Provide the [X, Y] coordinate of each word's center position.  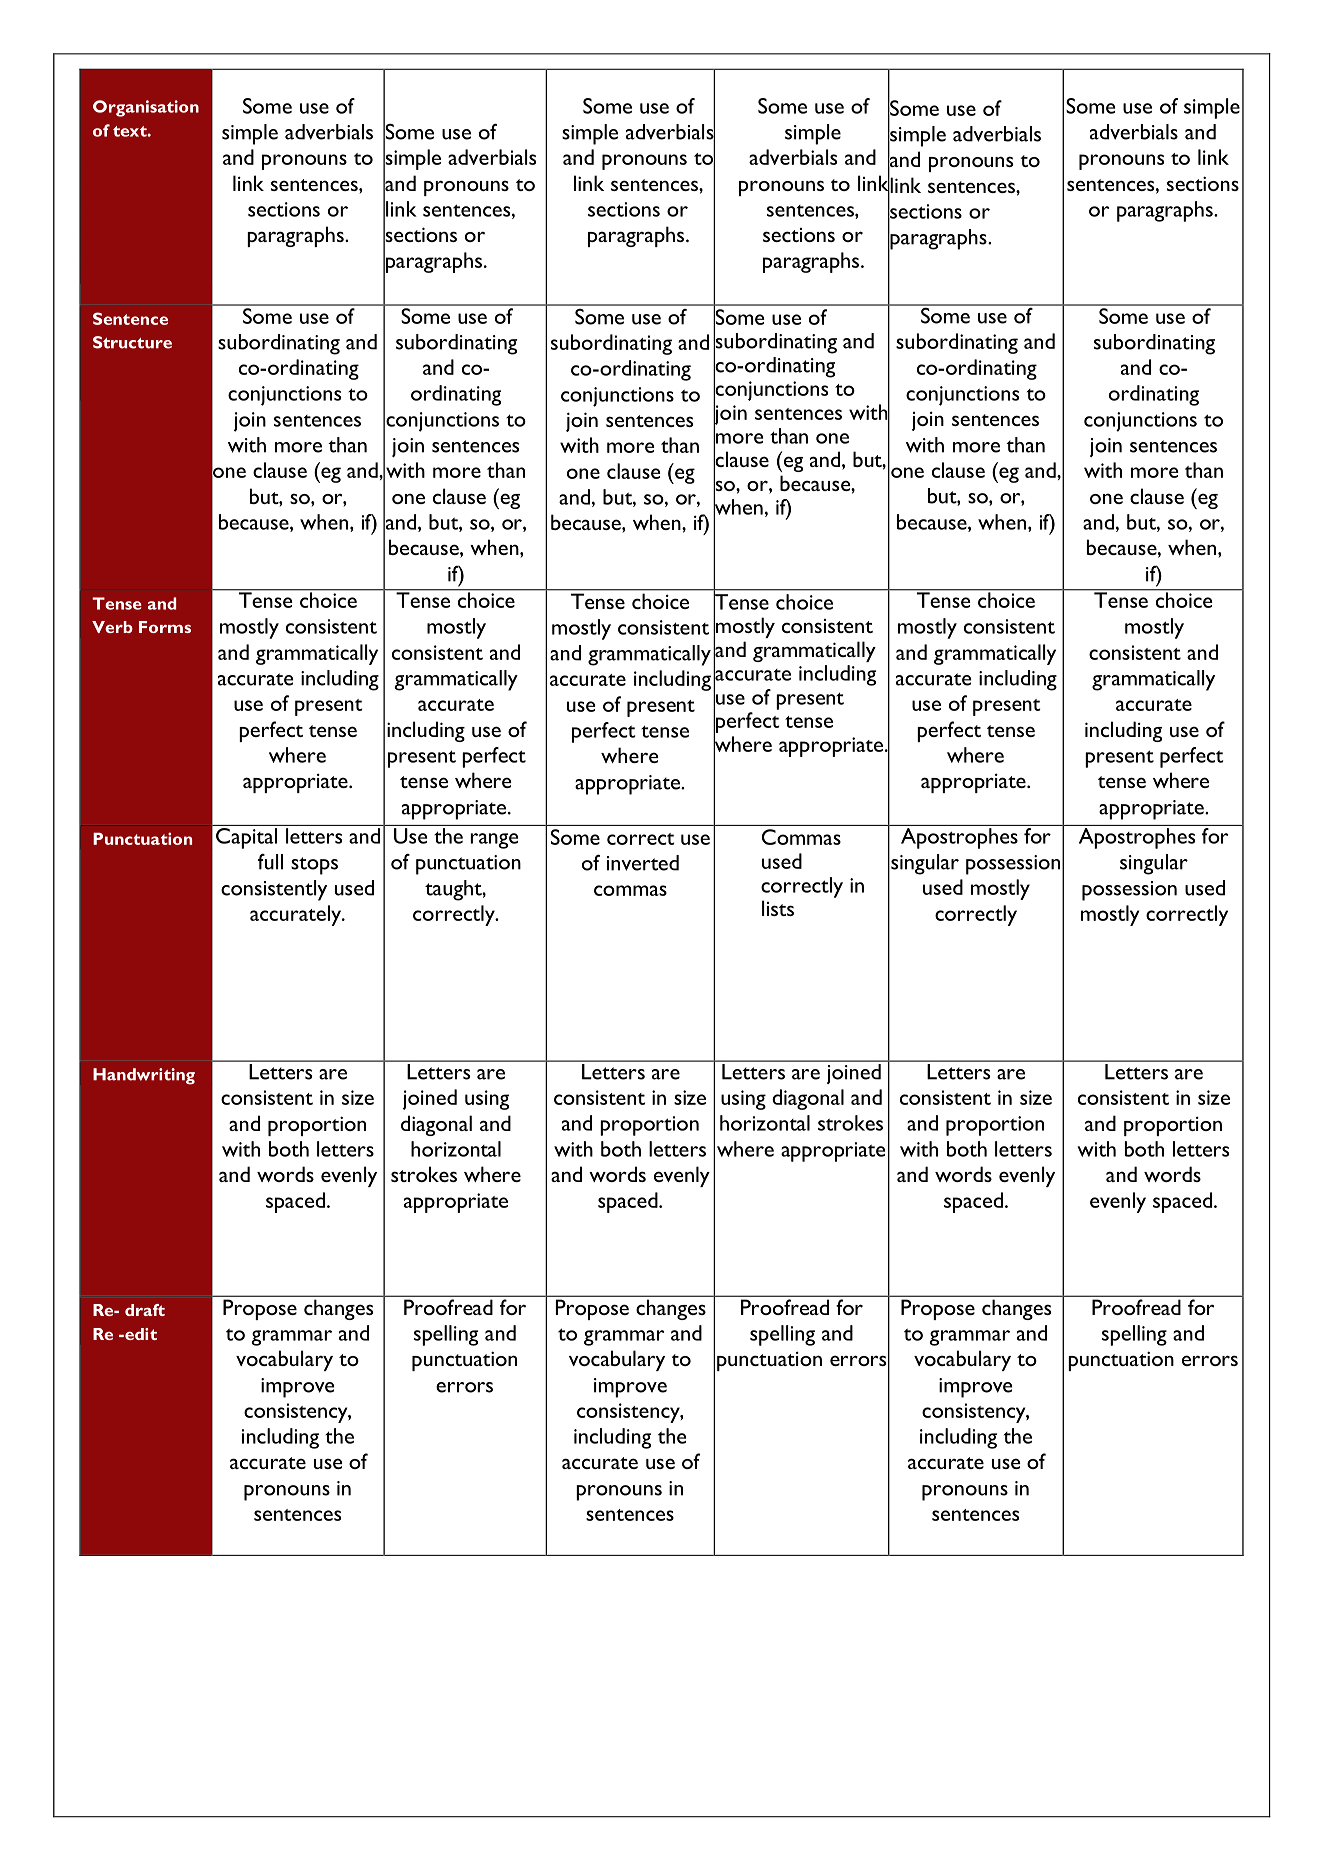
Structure [132, 342]
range [494, 841]
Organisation [146, 108]
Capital [246, 838]
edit [140, 1334]
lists [778, 908]
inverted [643, 863]
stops [314, 866]
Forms [165, 627]
